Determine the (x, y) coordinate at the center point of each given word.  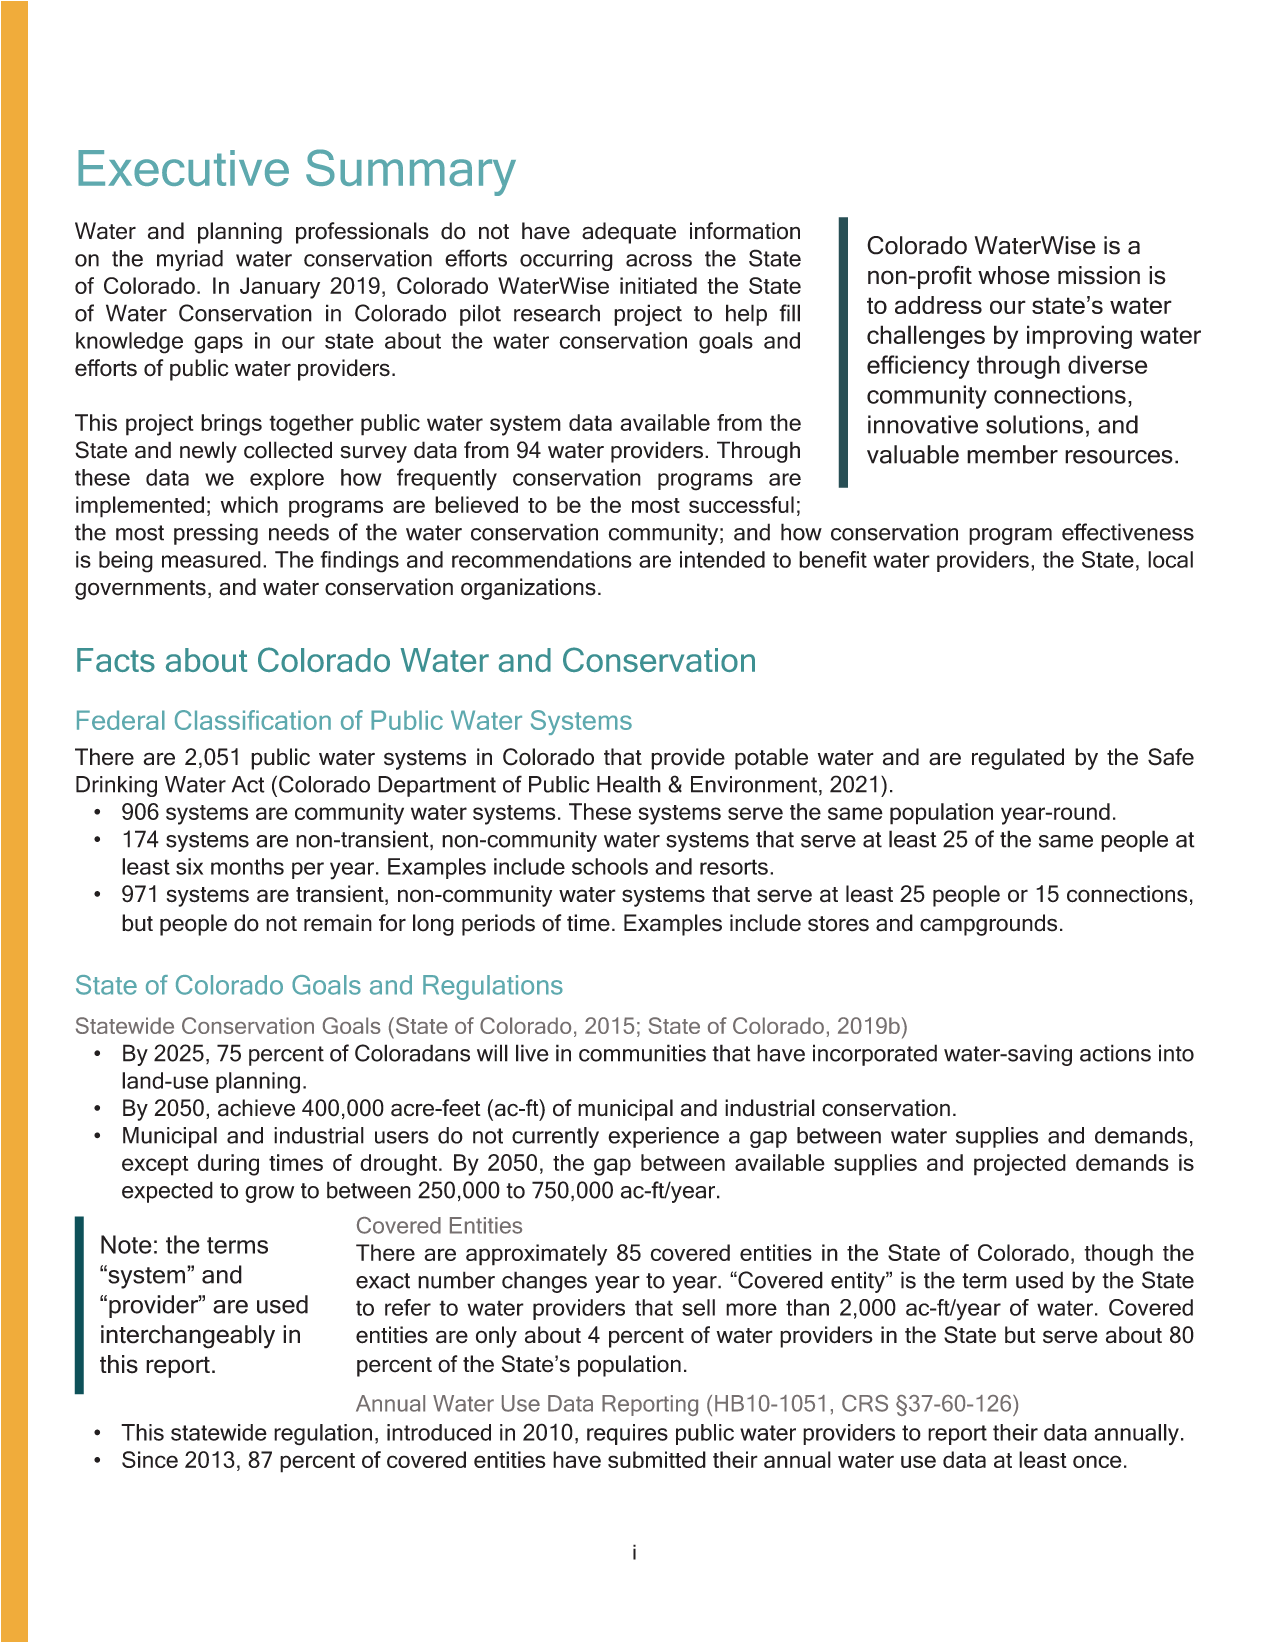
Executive (183, 168)
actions (1115, 1053)
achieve (256, 1108)
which (249, 504)
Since (150, 1459)
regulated (1018, 759)
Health (629, 784)
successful (741, 504)
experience (663, 1137)
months (247, 866)
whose (1014, 275)
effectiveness (1128, 532)
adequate (629, 233)
